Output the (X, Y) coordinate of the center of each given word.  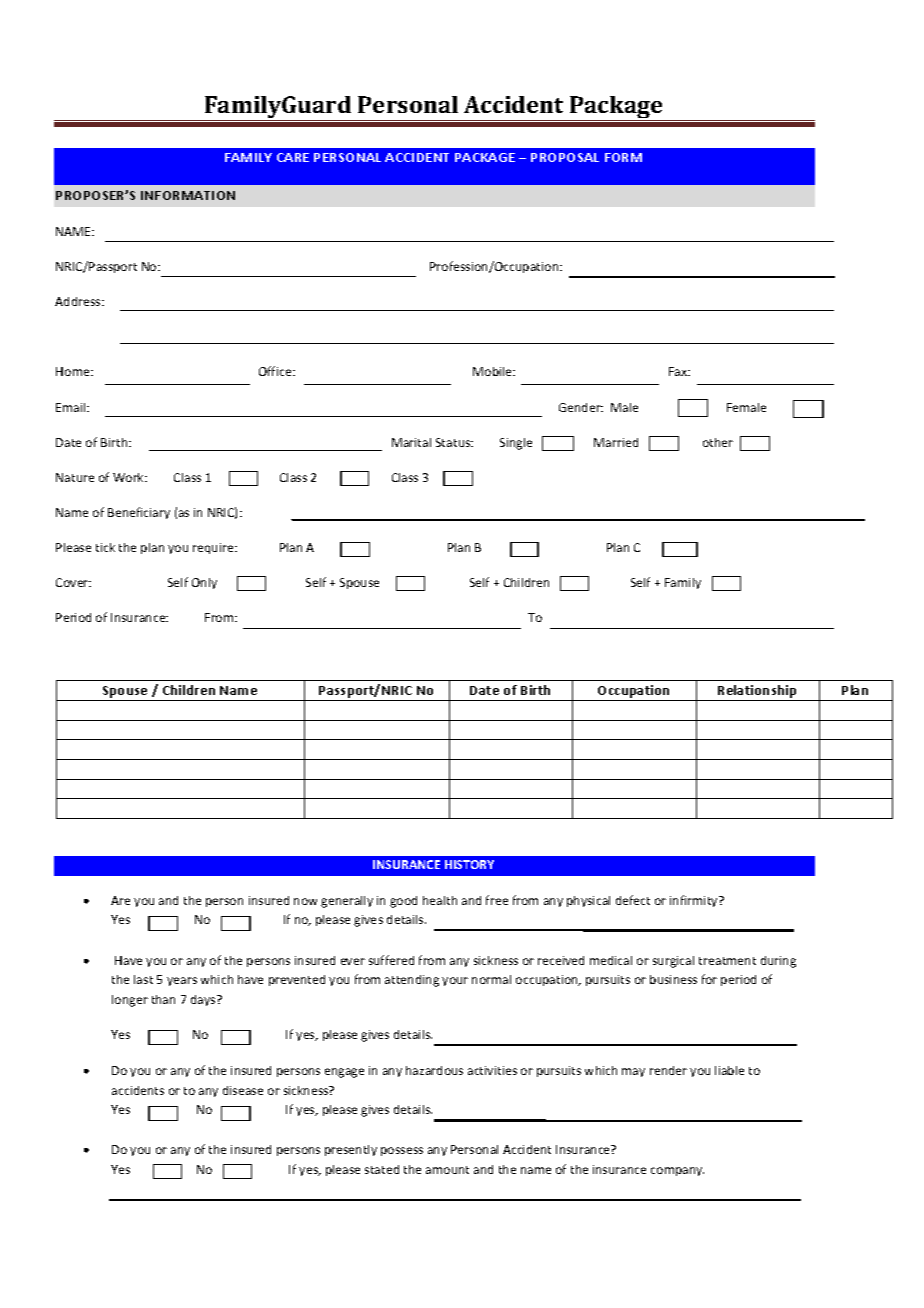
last (143, 979)
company (677, 1171)
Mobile (494, 371)
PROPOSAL (565, 157)
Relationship (758, 693)
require (214, 548)
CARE (293, 157)
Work (130, 477)
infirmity (695, 901)
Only (204, 583)
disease (243, 1090)
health (440, 900)
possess (402, 1151)
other (718, 442)
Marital (411, 442)
